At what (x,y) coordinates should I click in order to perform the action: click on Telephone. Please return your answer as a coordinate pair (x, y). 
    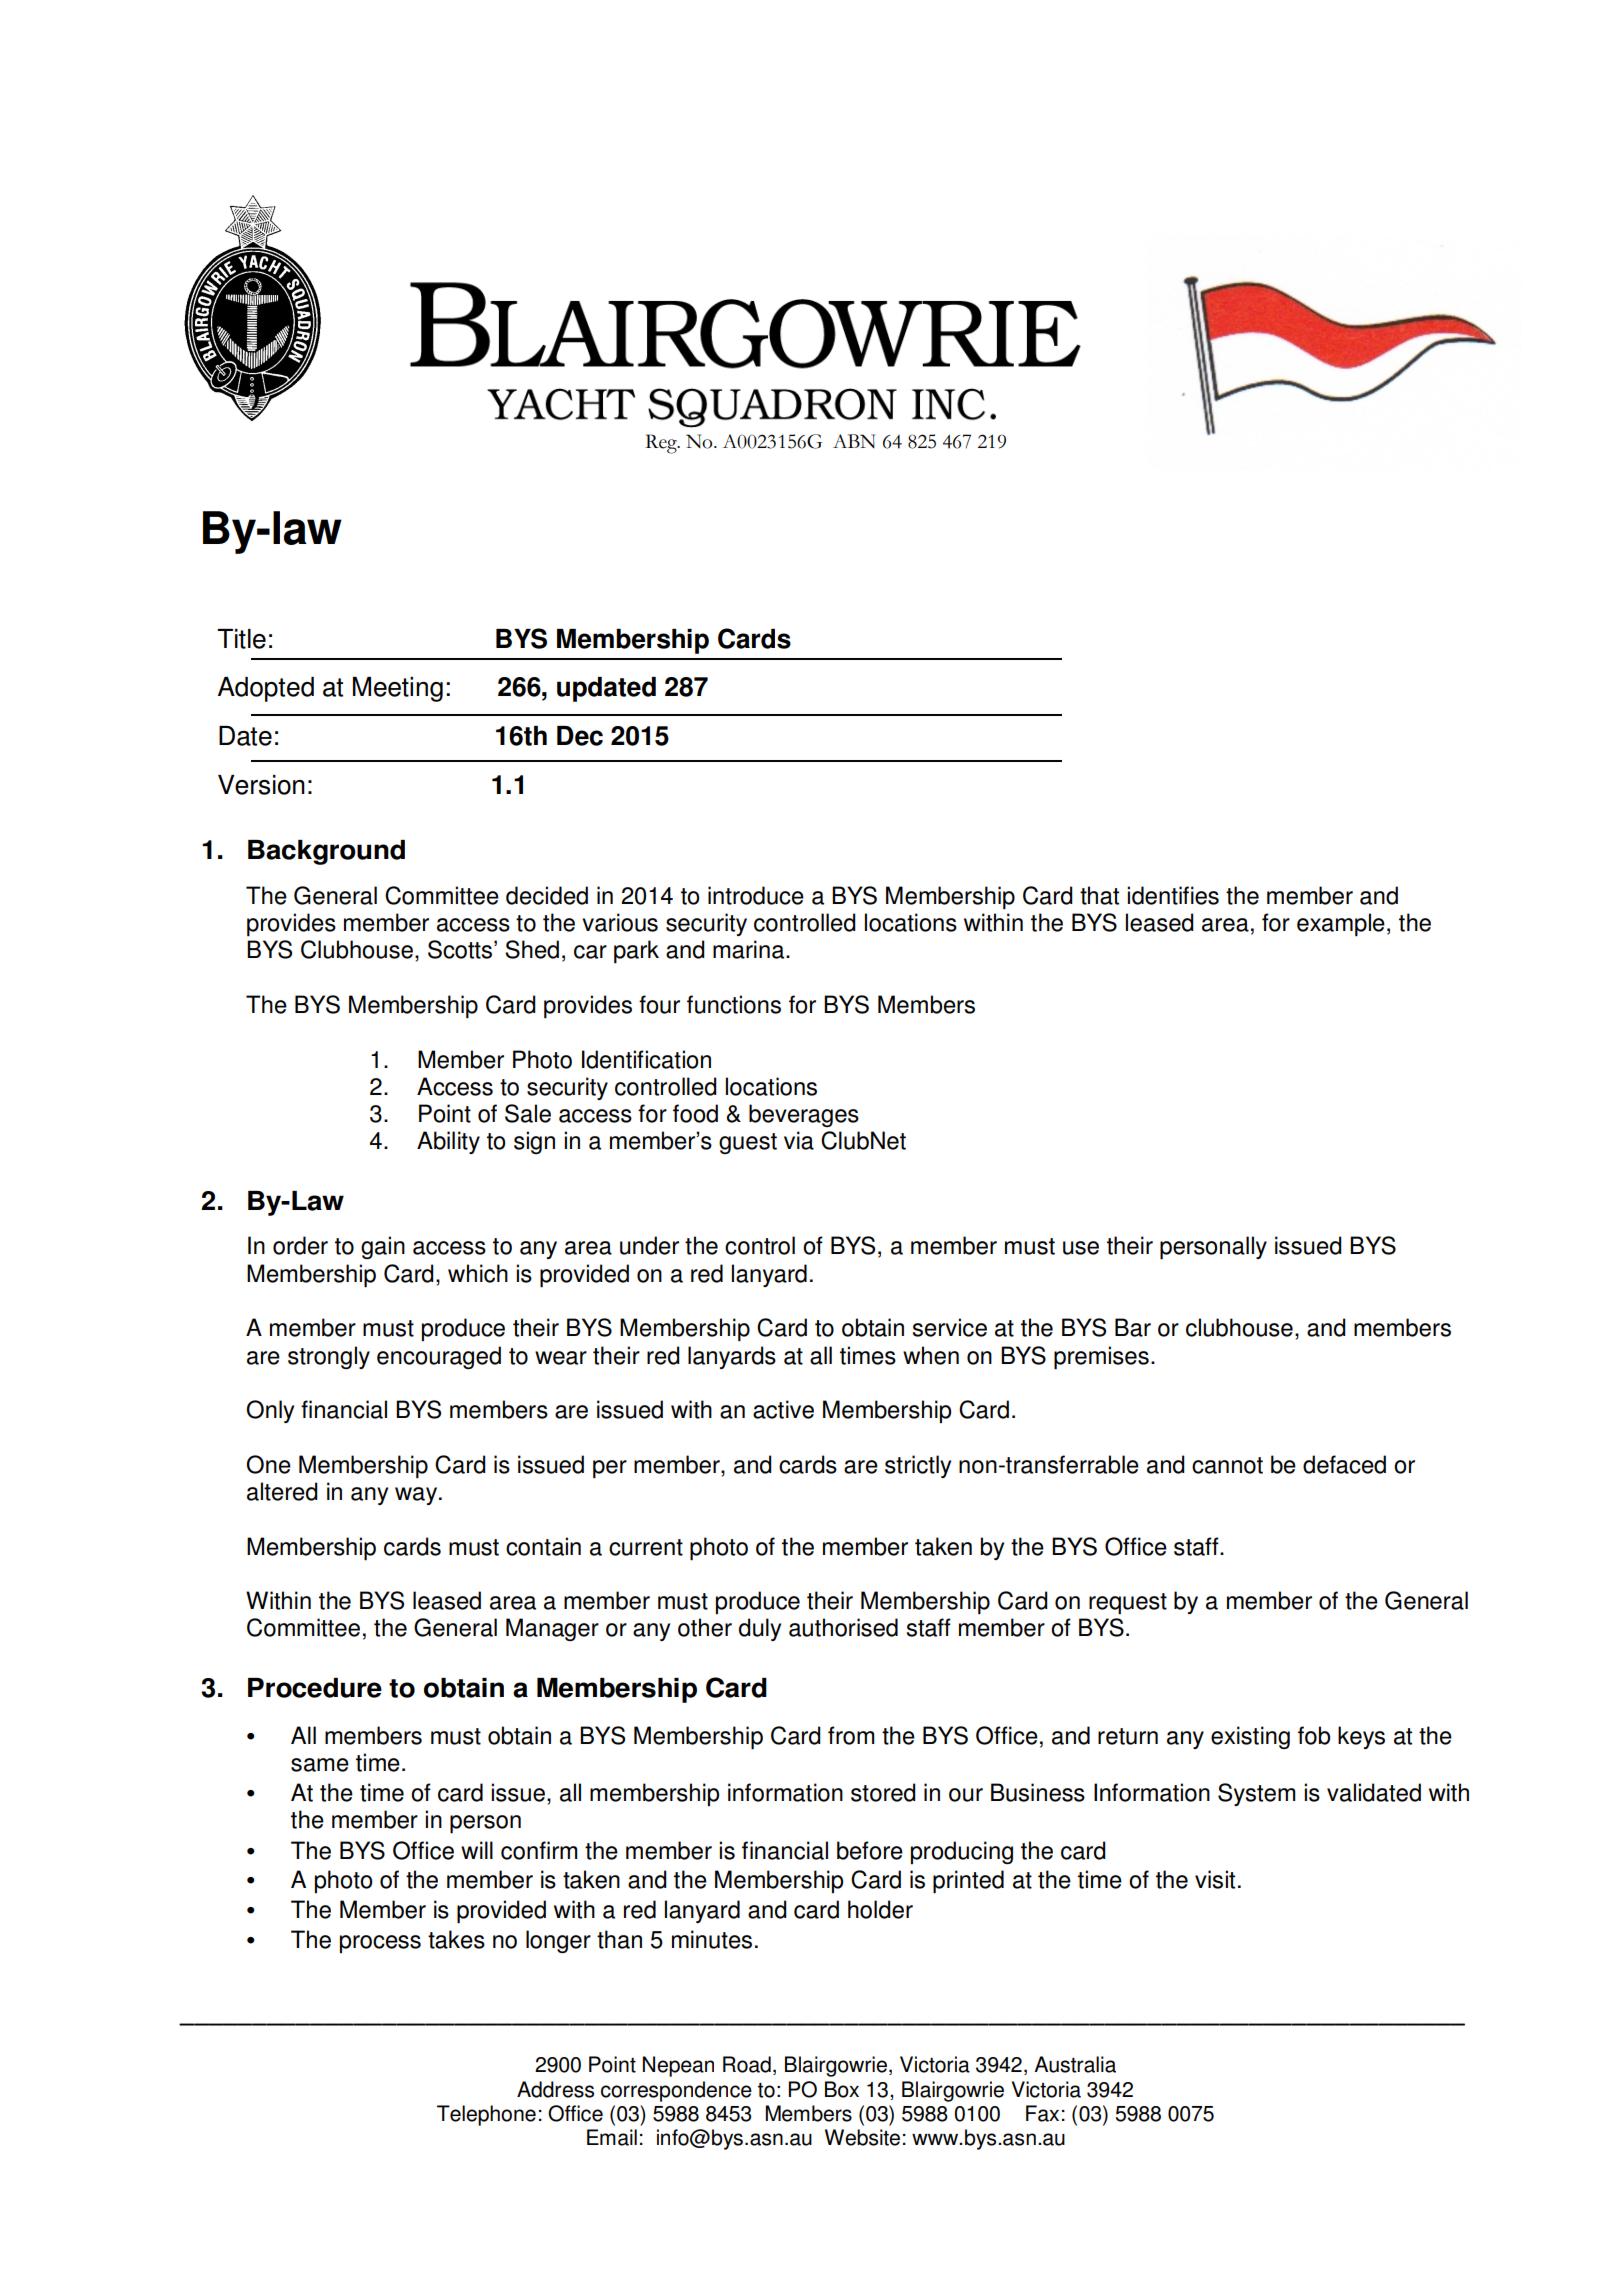
    Looking at the image, I should click on (486, 2115).
